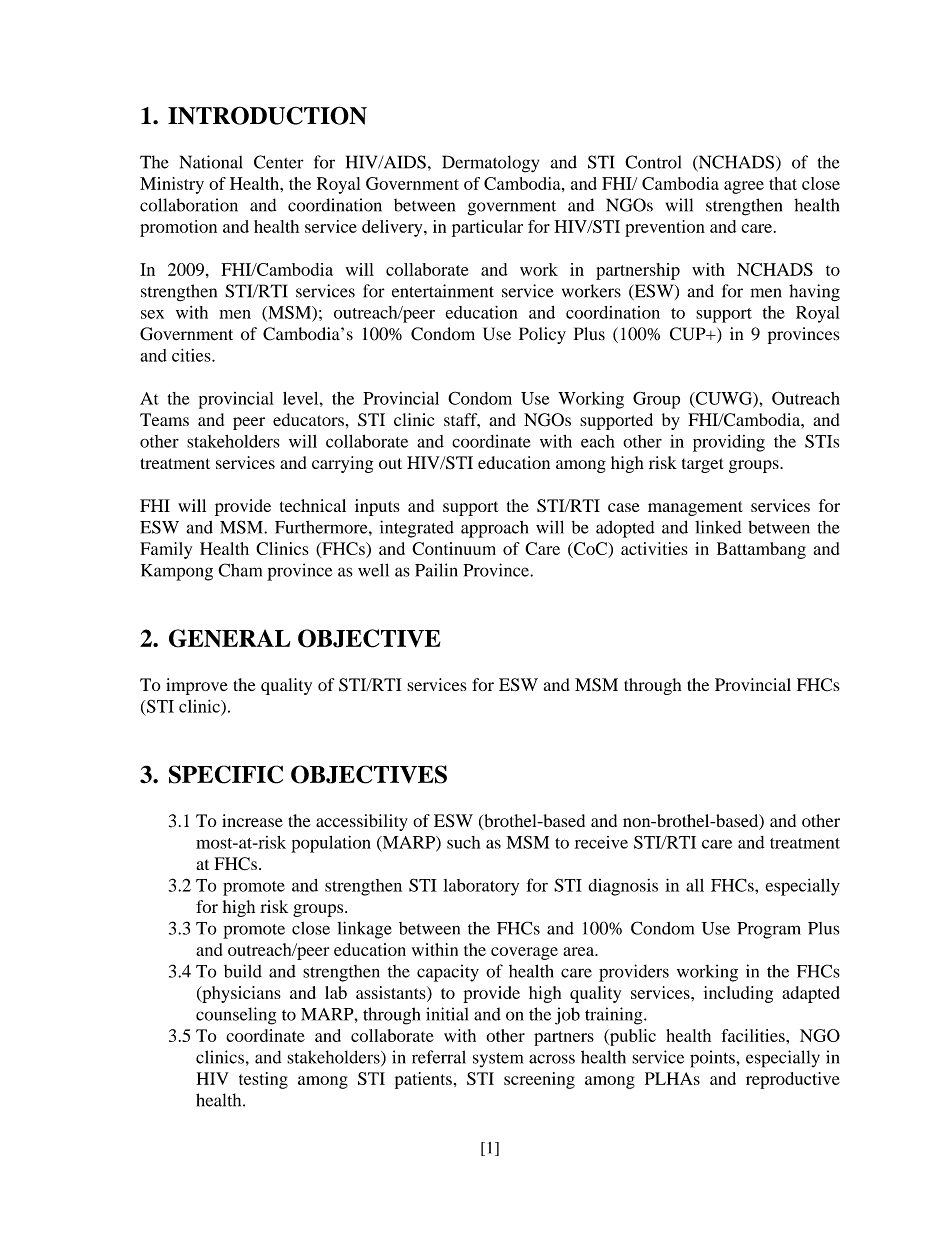  Describe the element at coordinates (729, 443) in the image. I see `providing` at that location.
